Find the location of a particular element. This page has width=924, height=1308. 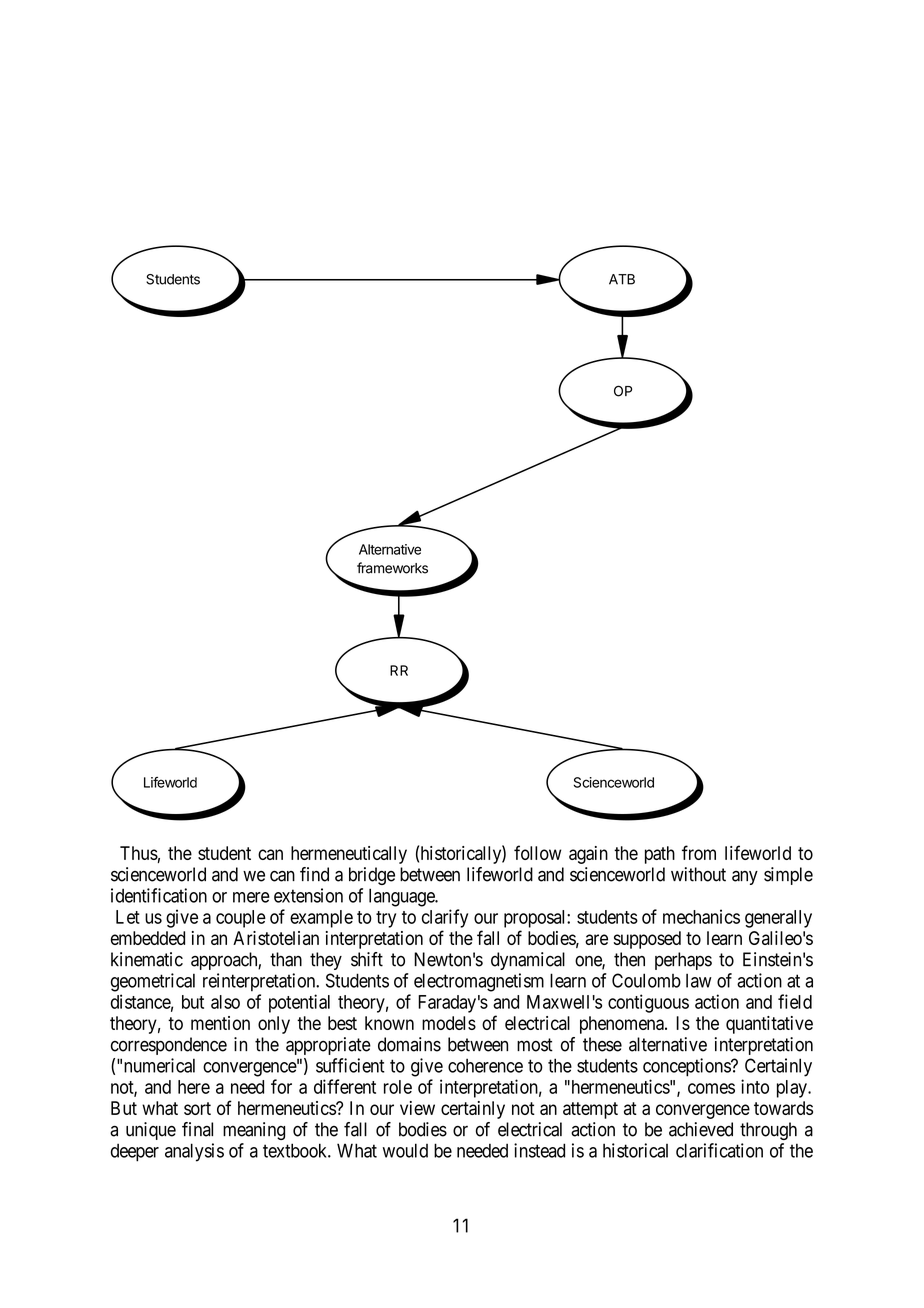

ATB is located at coordinates (622, 279).
